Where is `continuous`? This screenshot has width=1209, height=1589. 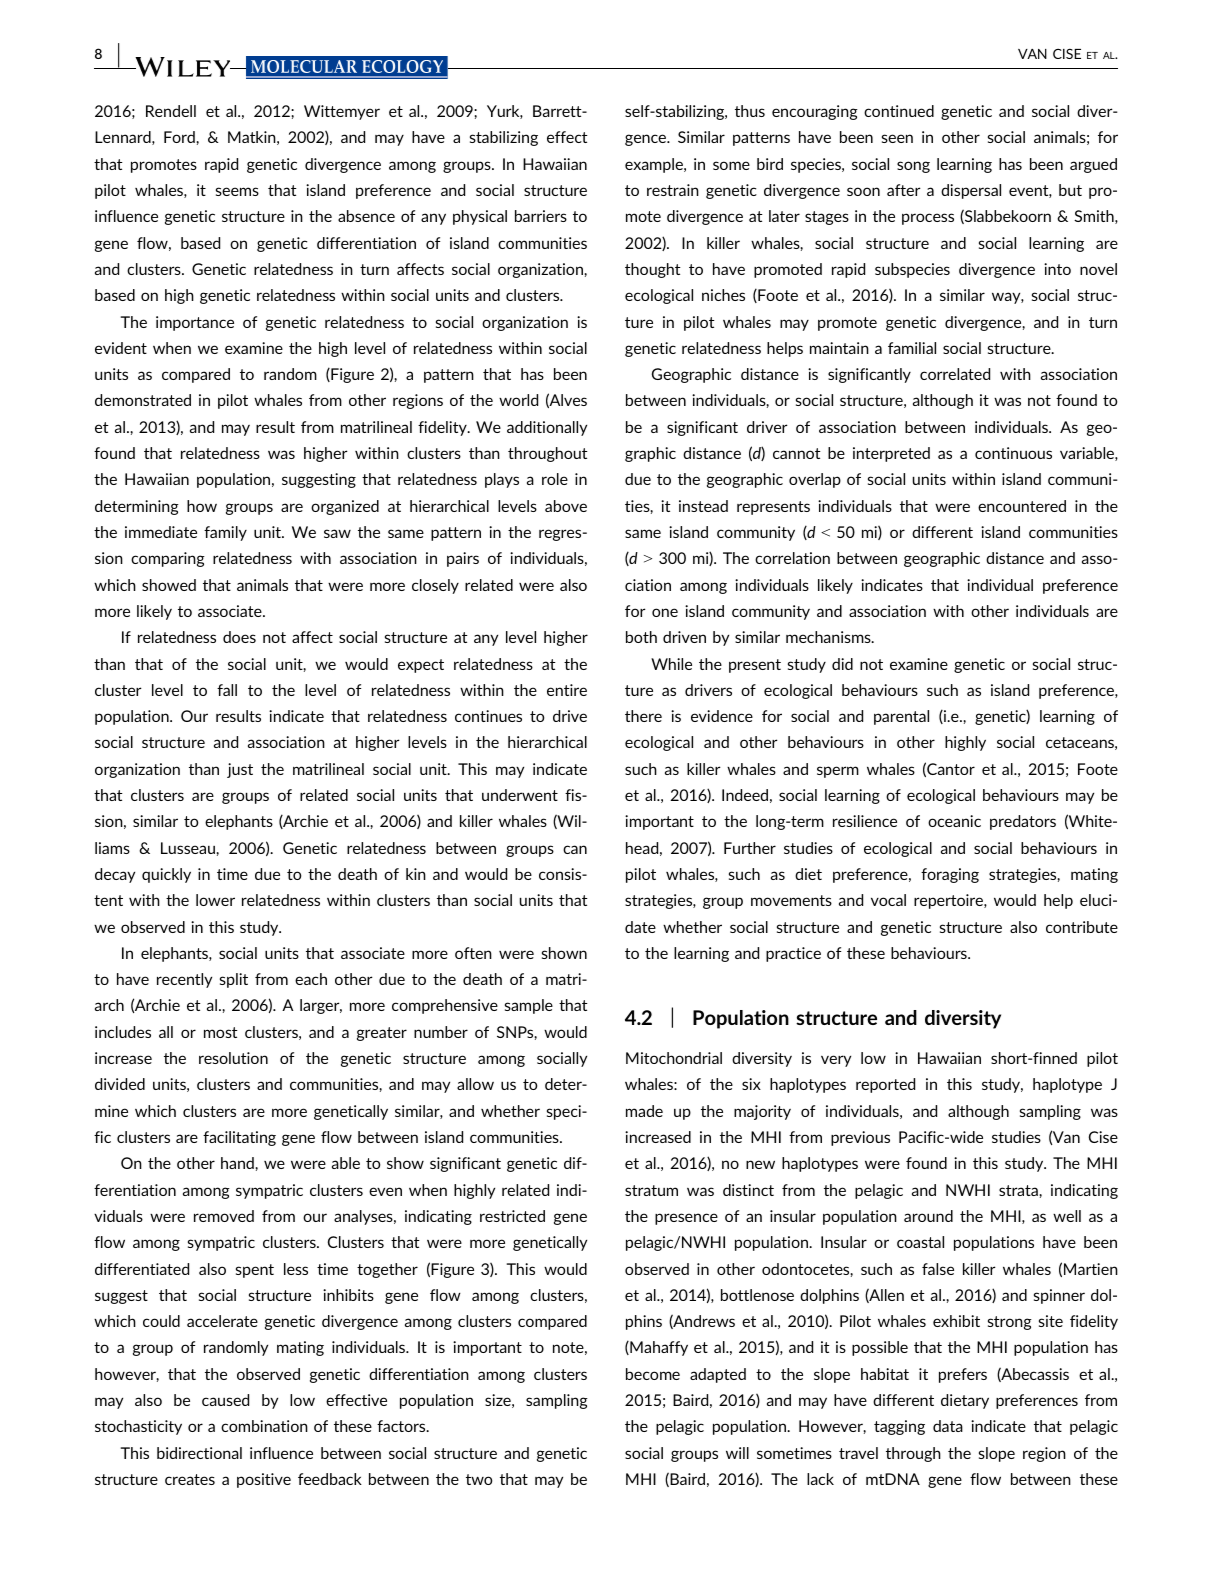 continuous is located at coordinates (1013, 453).
